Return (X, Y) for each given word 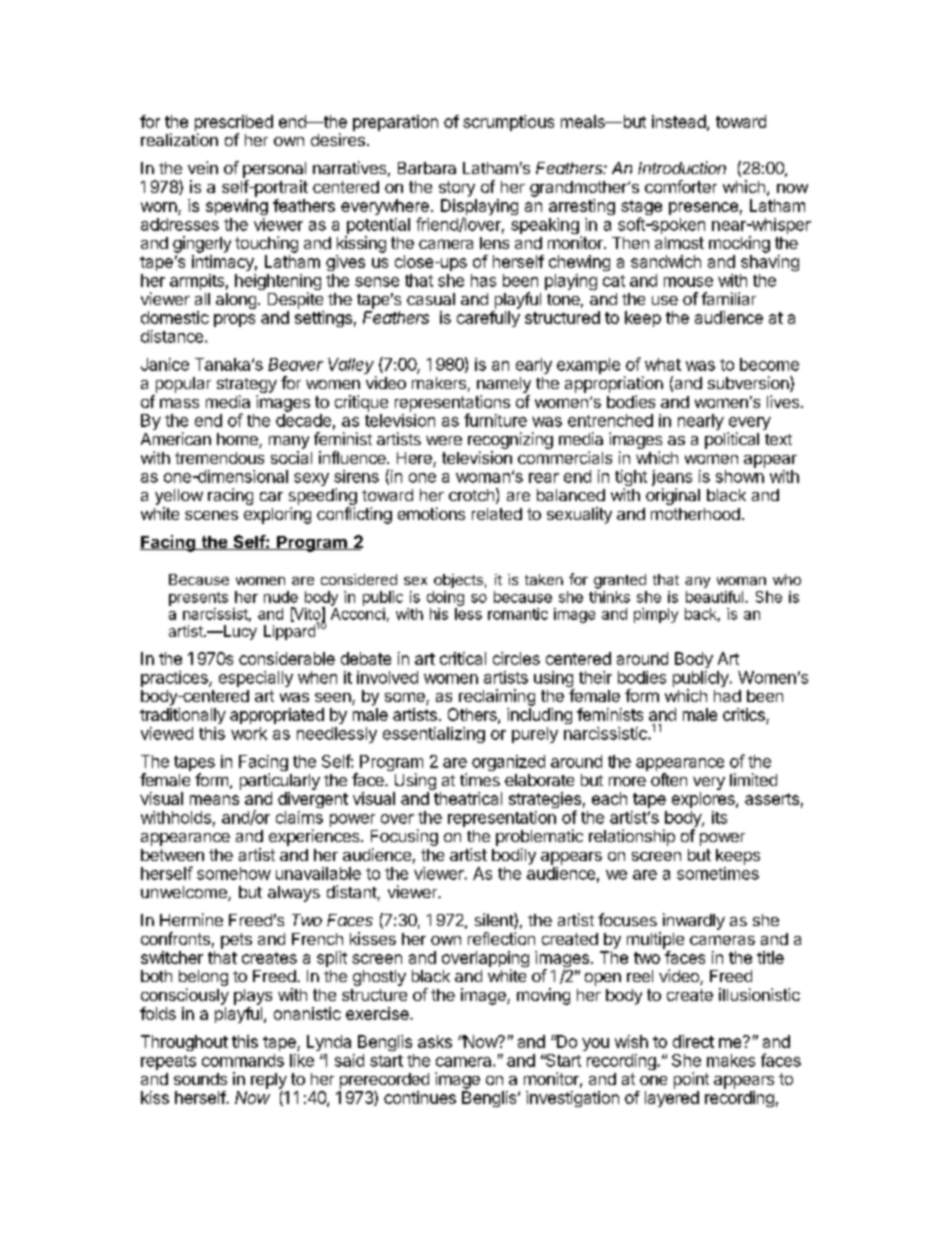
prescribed (234, 124)
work (249, 733)
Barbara (427, 168)
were (444, 440)
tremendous (219, 458)
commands (243, 1060)
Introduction (682, 167)
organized (508, 763)
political (732, 440)
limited (753, 779)
